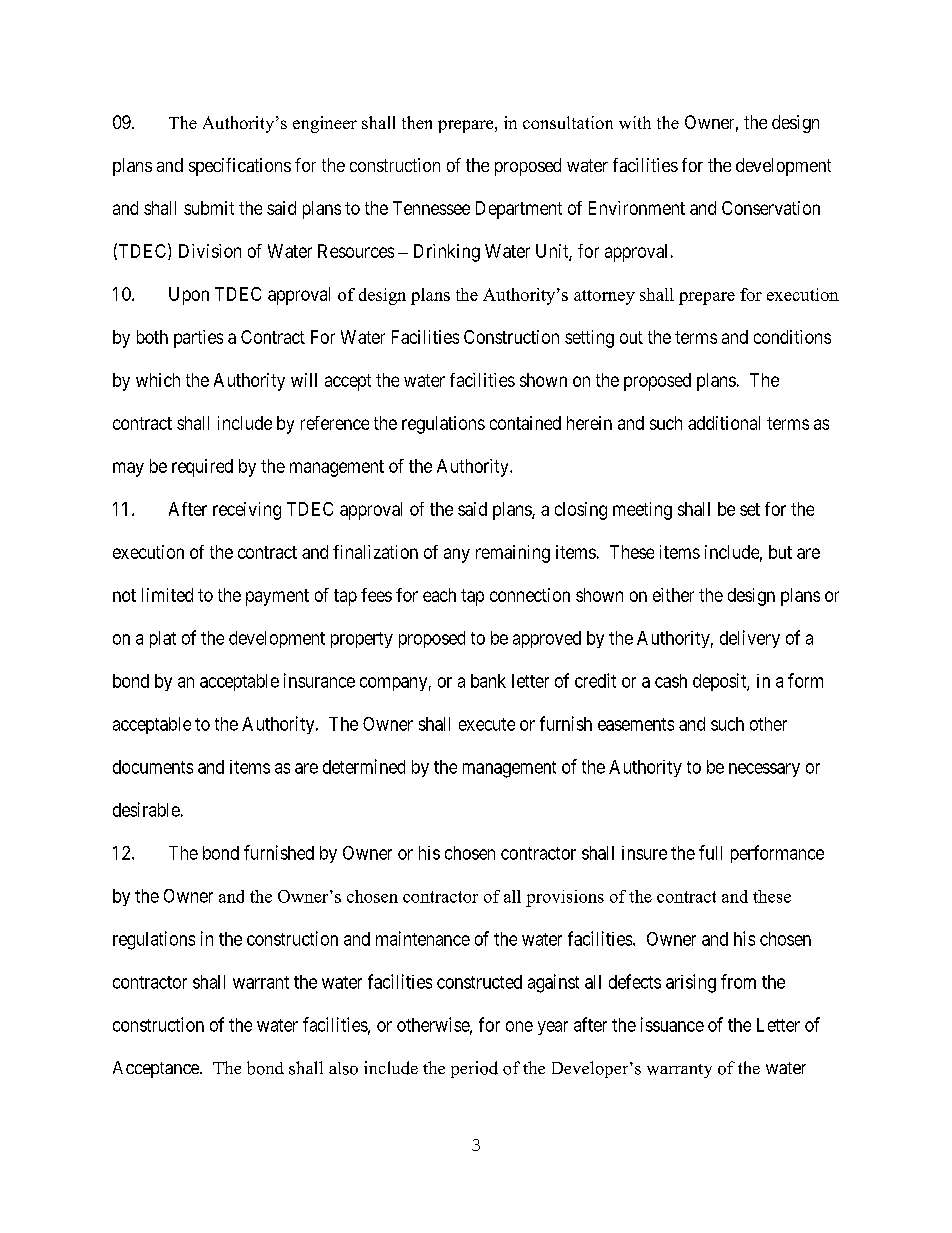 The height and width of the screenshot is (1233, 952). Describe the element at coordinates (525, 423) in the screenshot. I see `contained` at that location.
